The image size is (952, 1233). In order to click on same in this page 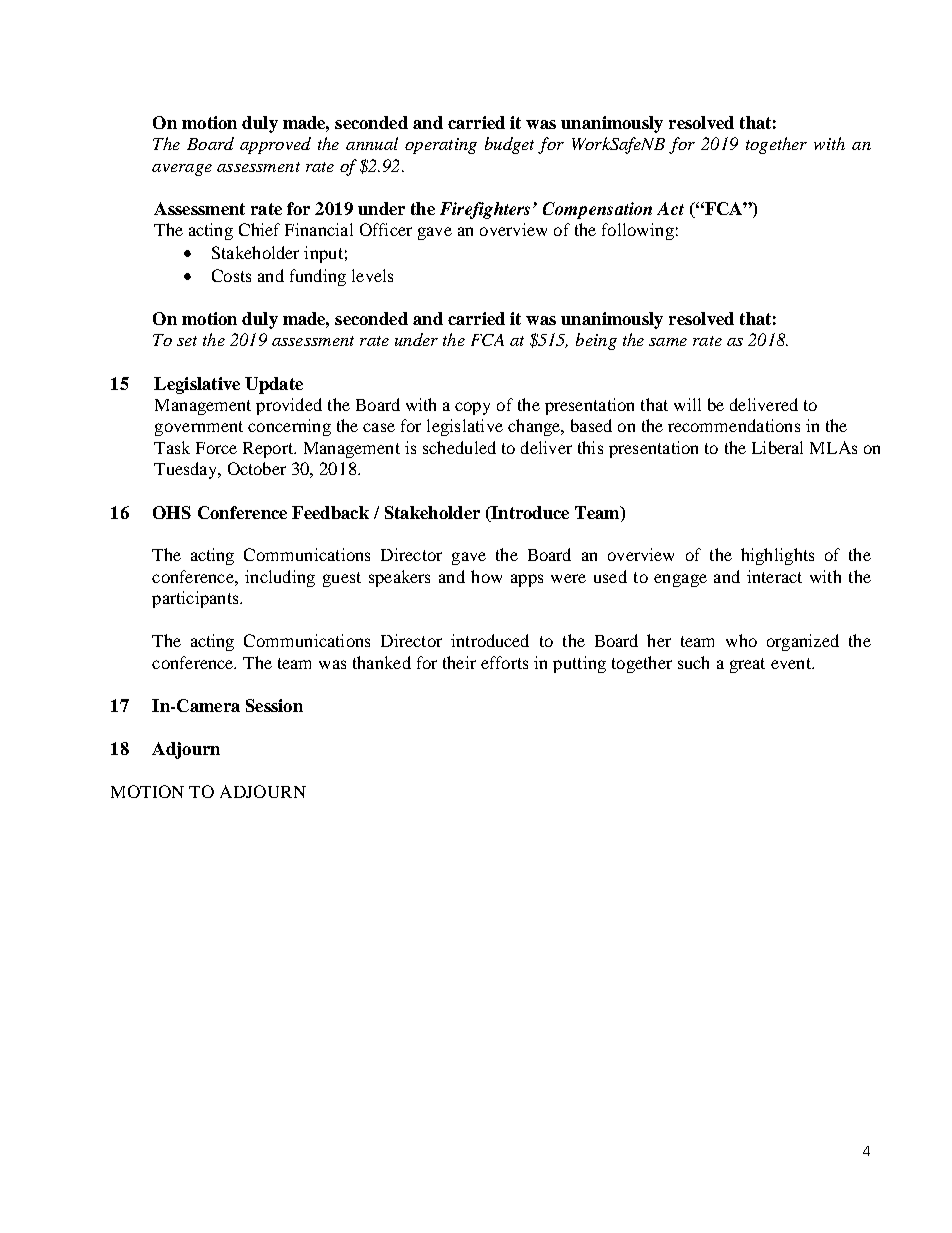, I will do `click(668, 342)`.
